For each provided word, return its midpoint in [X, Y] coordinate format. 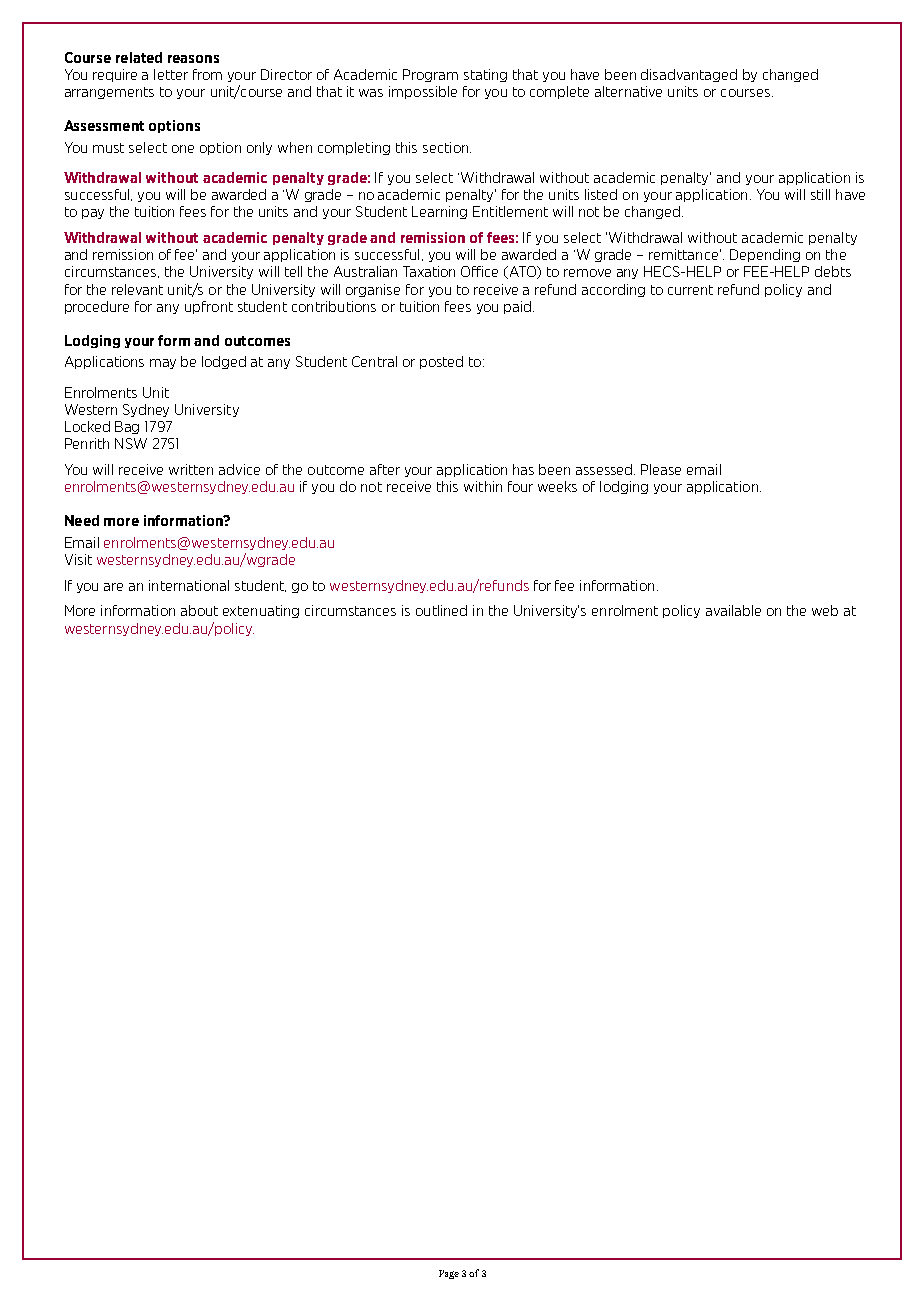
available [733, 610]
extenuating [261, 611]
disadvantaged [689, 75]
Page [449, 1274]
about [199, 610]
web [825, 610]
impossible [423, 92]
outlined [441, 610]
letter [171, 74]
